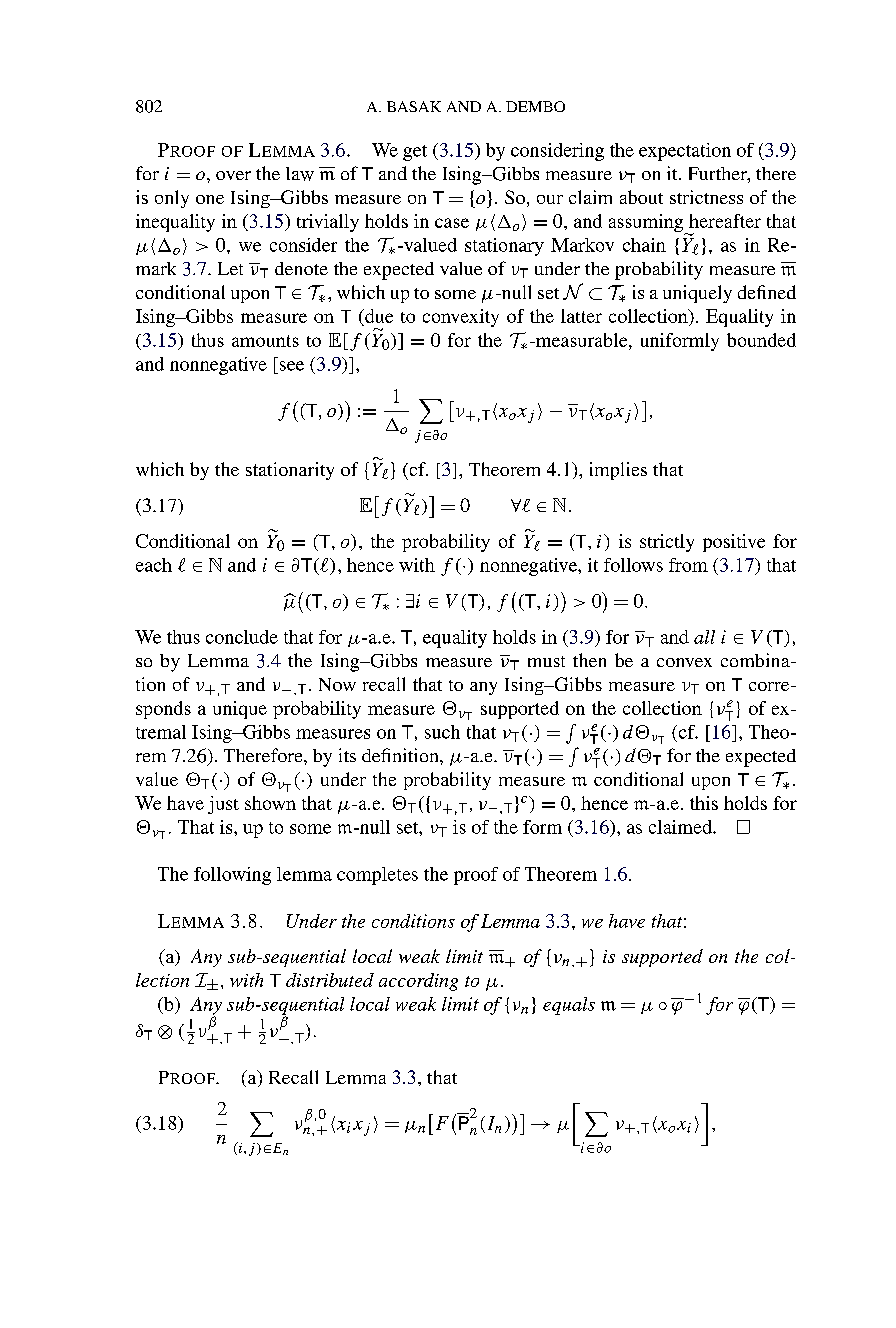  What do you see at coordinates (761, 340) in the screenshot?
I see `bounded` at bounding box center [761, 340].
